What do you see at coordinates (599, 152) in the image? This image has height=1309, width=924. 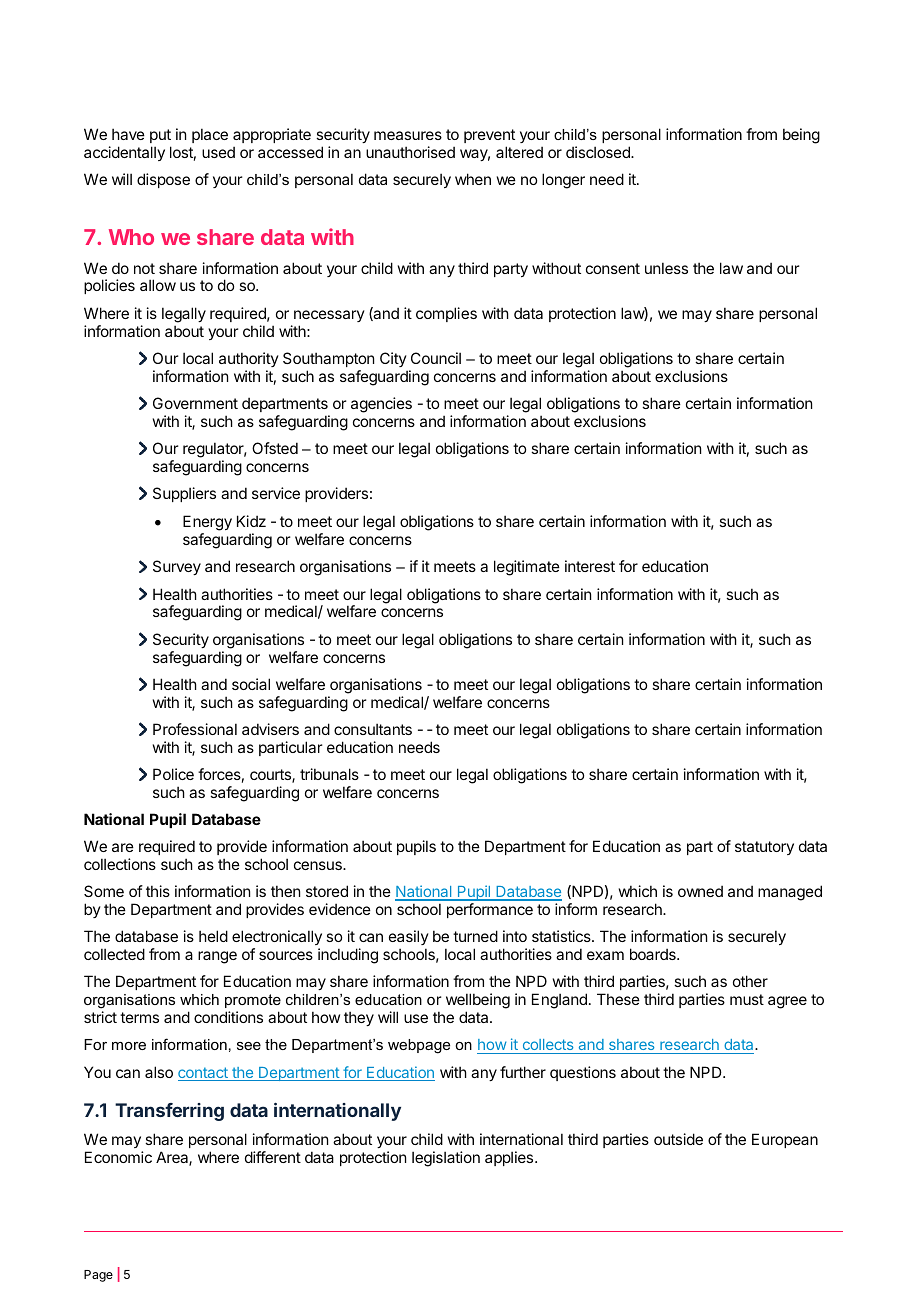 I see `disclosed` at bounding box center [599, 152].
